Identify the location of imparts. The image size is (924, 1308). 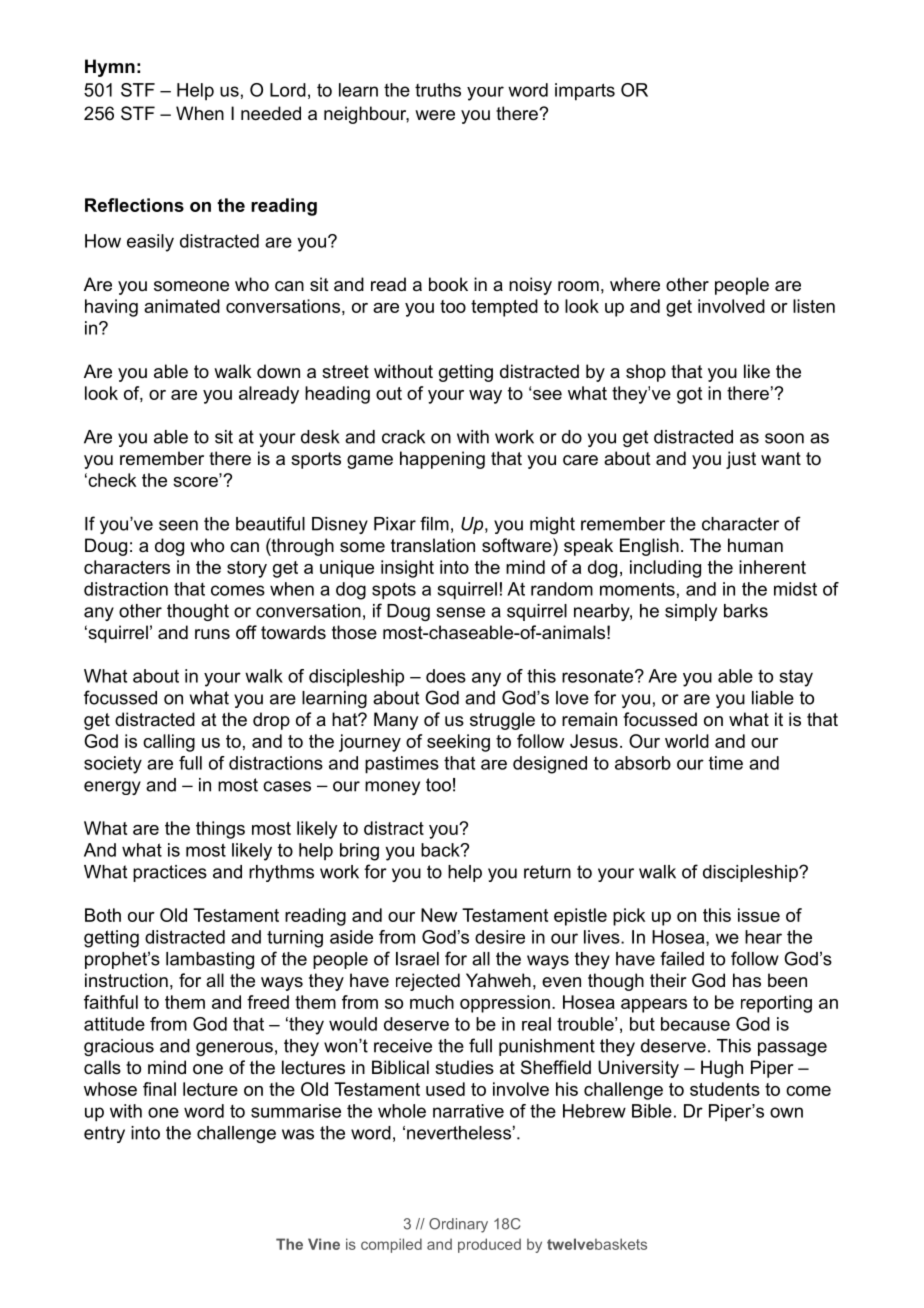
(585, 92).
